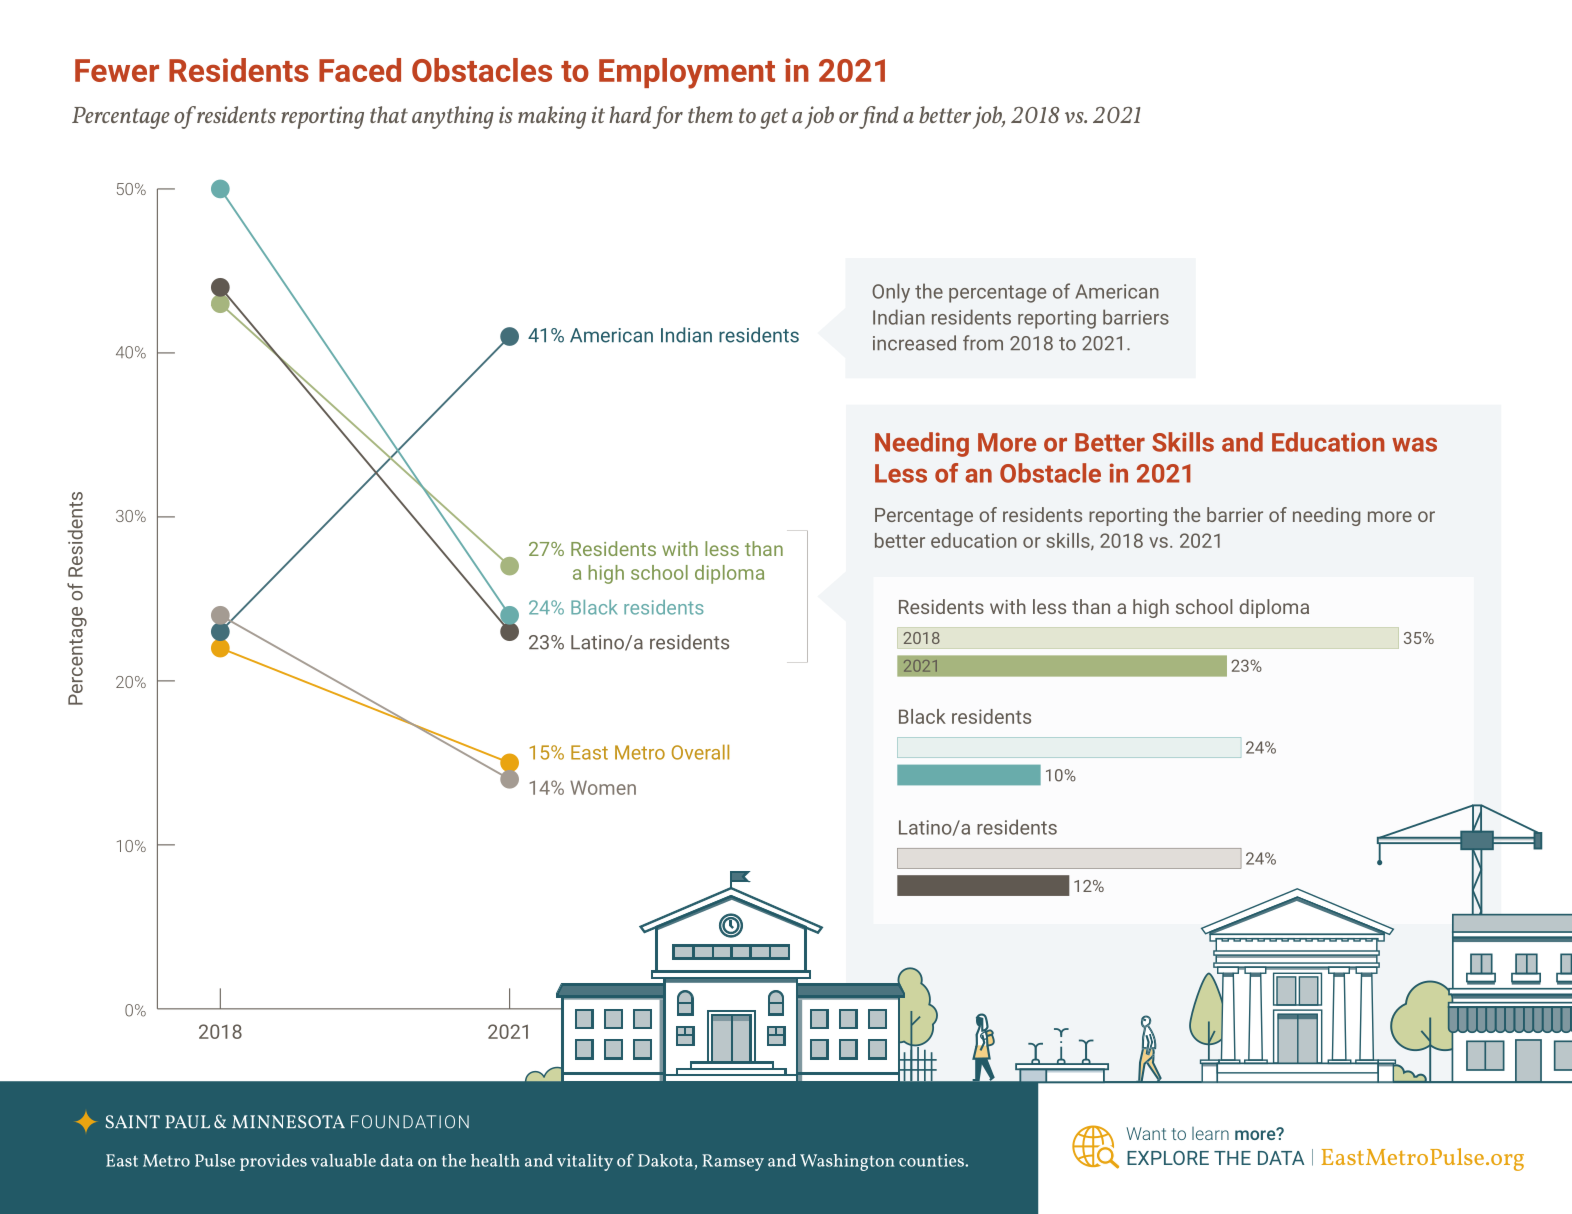 This screenshot has width=1572, height=1214. Describe the element at coordinates (914, 343) in the screenshot. I see `increased` at that location.
